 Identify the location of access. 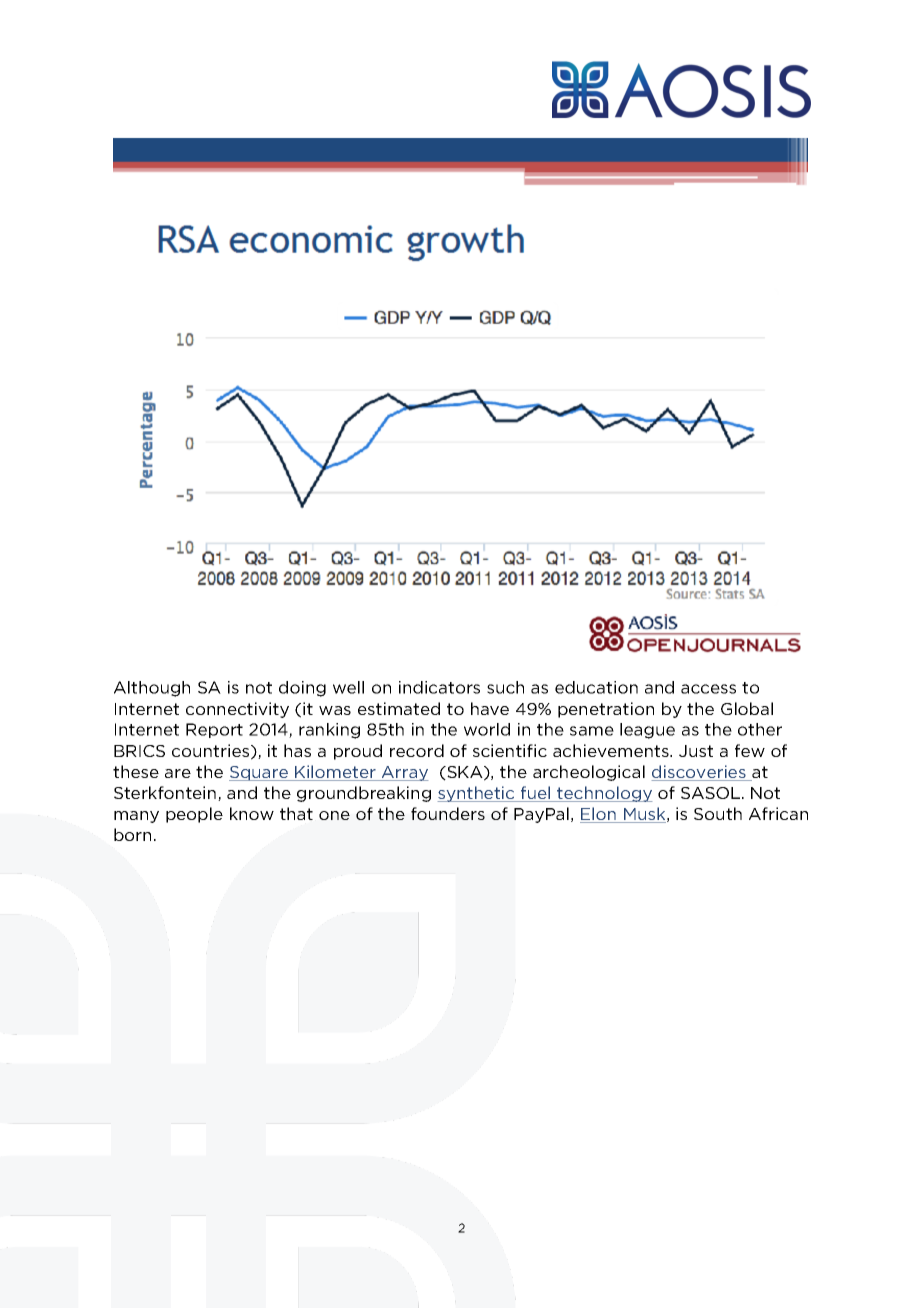
(708, 689).
